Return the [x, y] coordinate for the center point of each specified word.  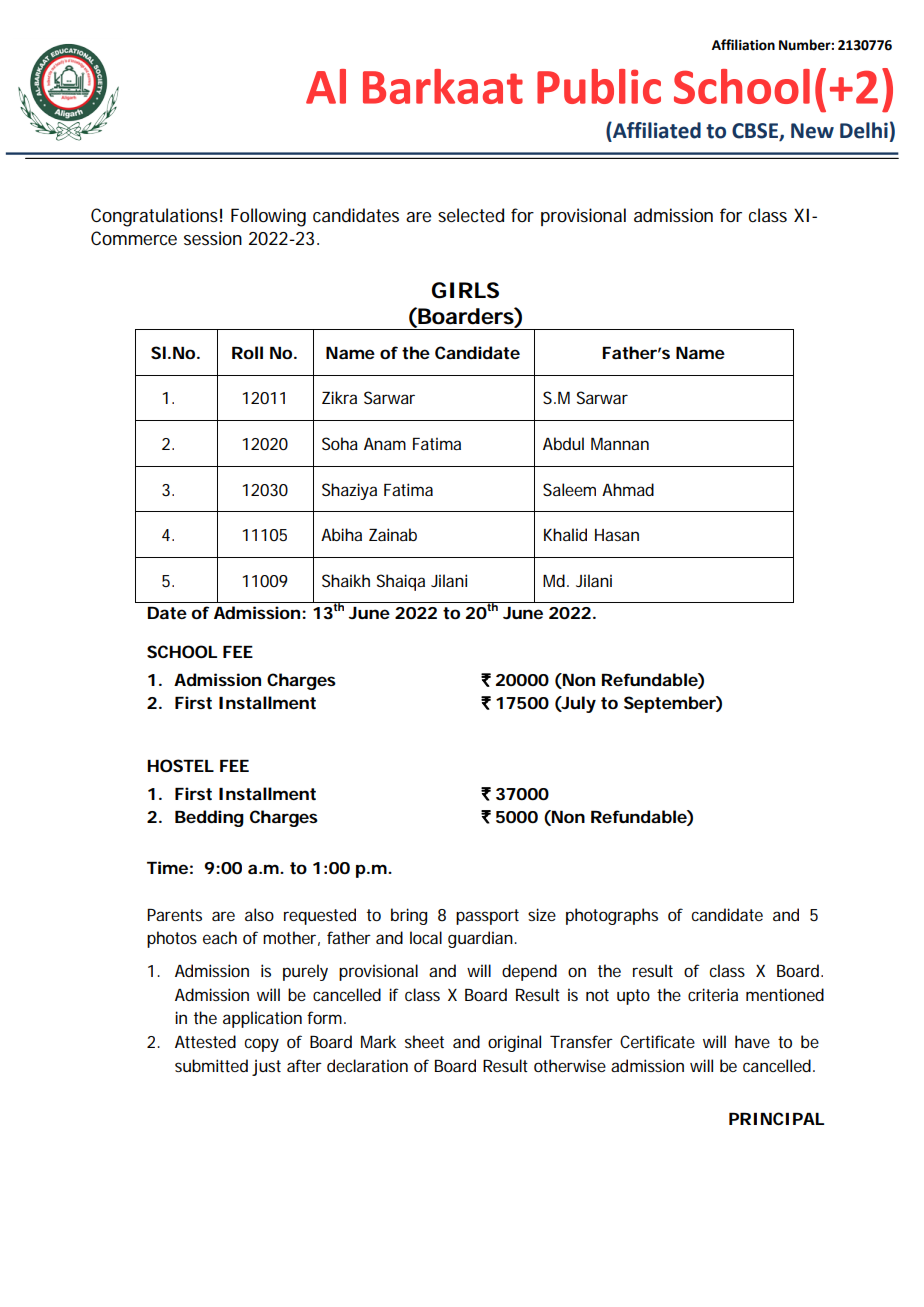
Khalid [565, 534]
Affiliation [743, 45]
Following [268, 217]
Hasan [617, 535]
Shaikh [346, 580]
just [266, 1067]
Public [599, 86]
